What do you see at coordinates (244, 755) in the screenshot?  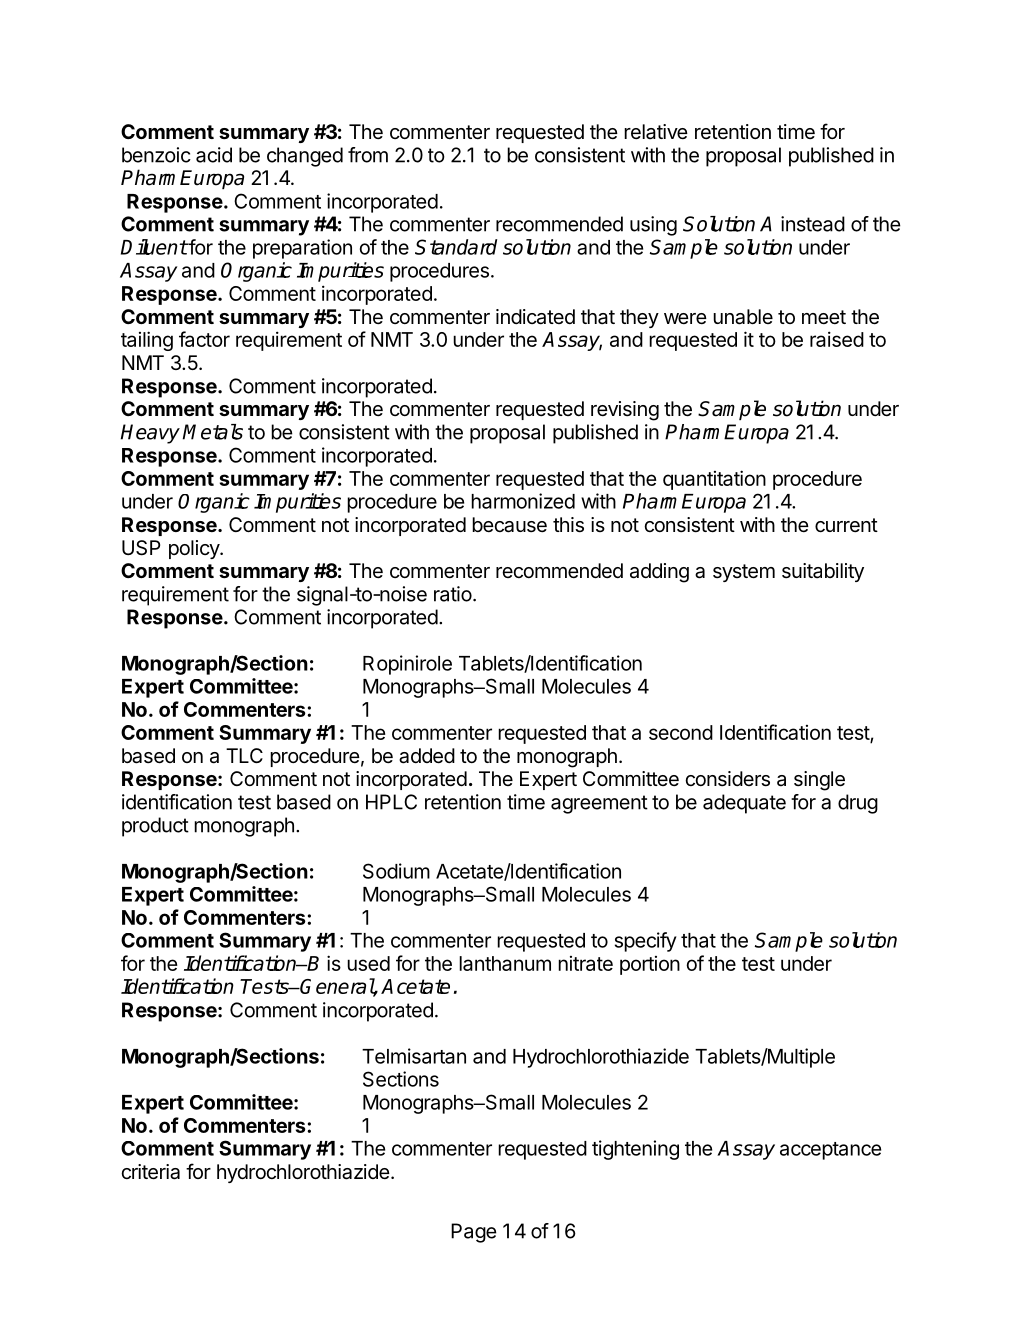 I see `TLC` at bounding box center [244, 755].
